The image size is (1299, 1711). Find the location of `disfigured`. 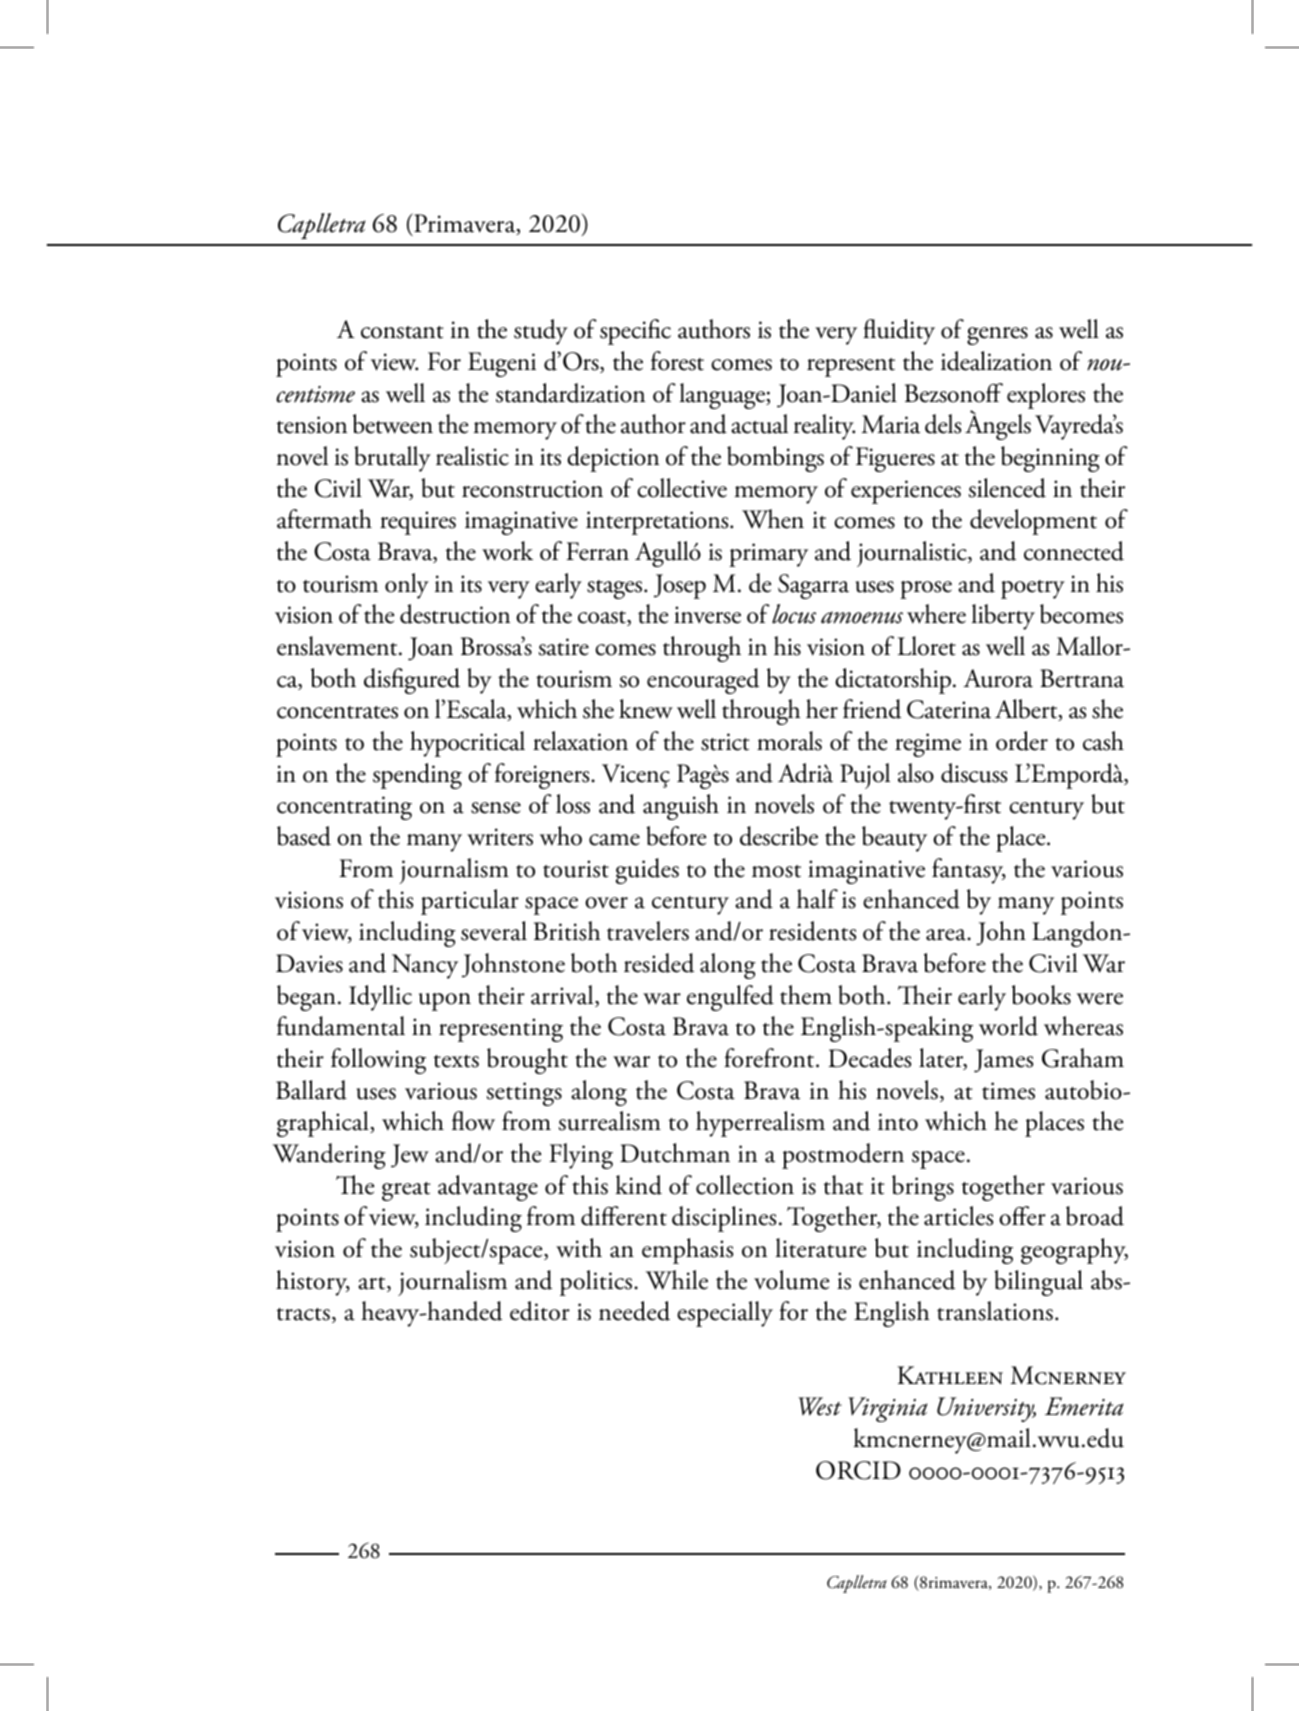

disfigured is located at coordinates (412, 681).
